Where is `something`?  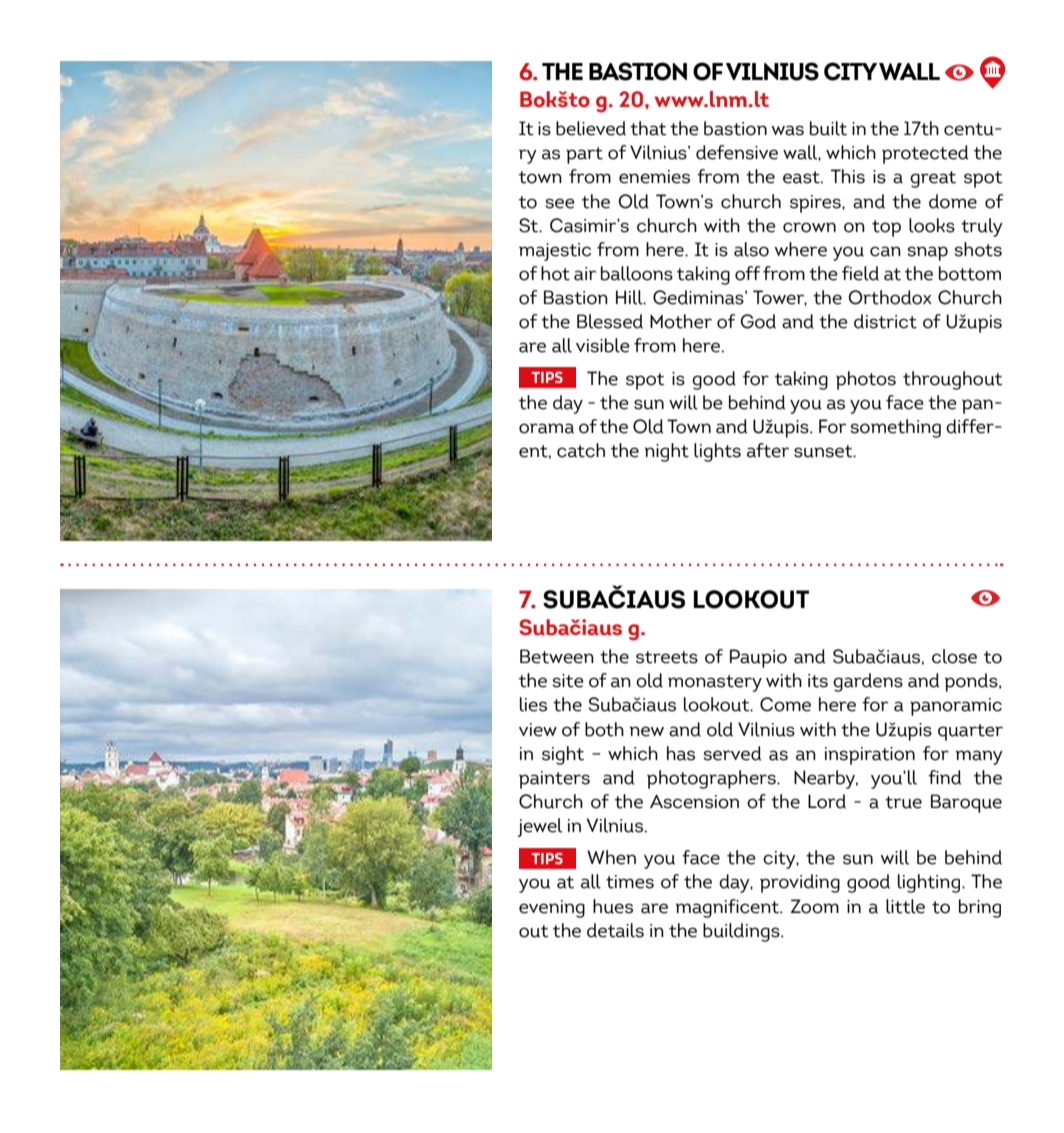 something is located at coordinates (896, 428).
